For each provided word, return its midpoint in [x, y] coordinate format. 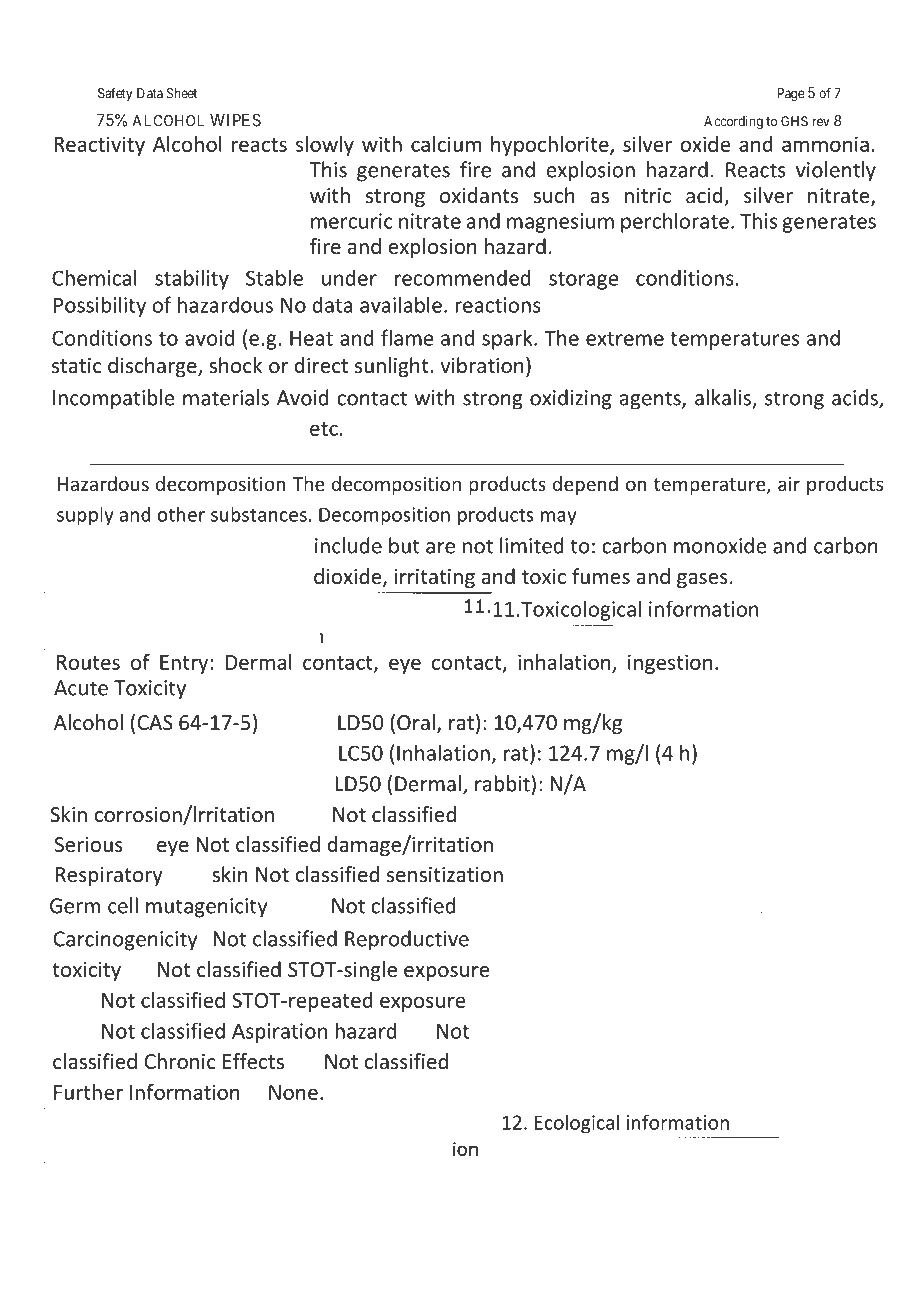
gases [702, 580]
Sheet [182, 93]
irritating [435, 578]
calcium [446, 144]
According [733, 124]
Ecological [577, 1124]
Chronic [180, 1061]
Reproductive [407, 940]
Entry [185, 664]
